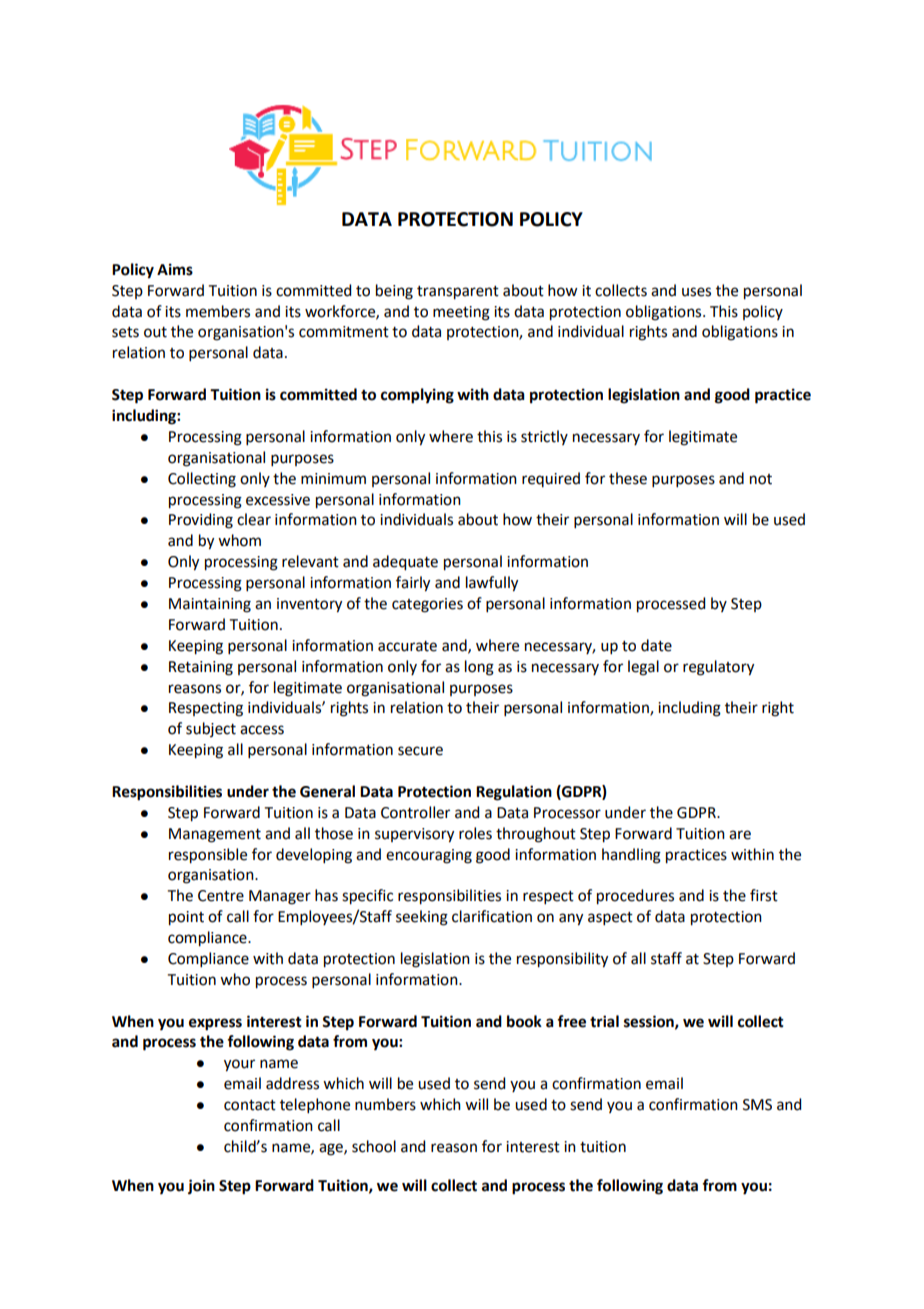  I want to click on transparent, so click(458, 293).
